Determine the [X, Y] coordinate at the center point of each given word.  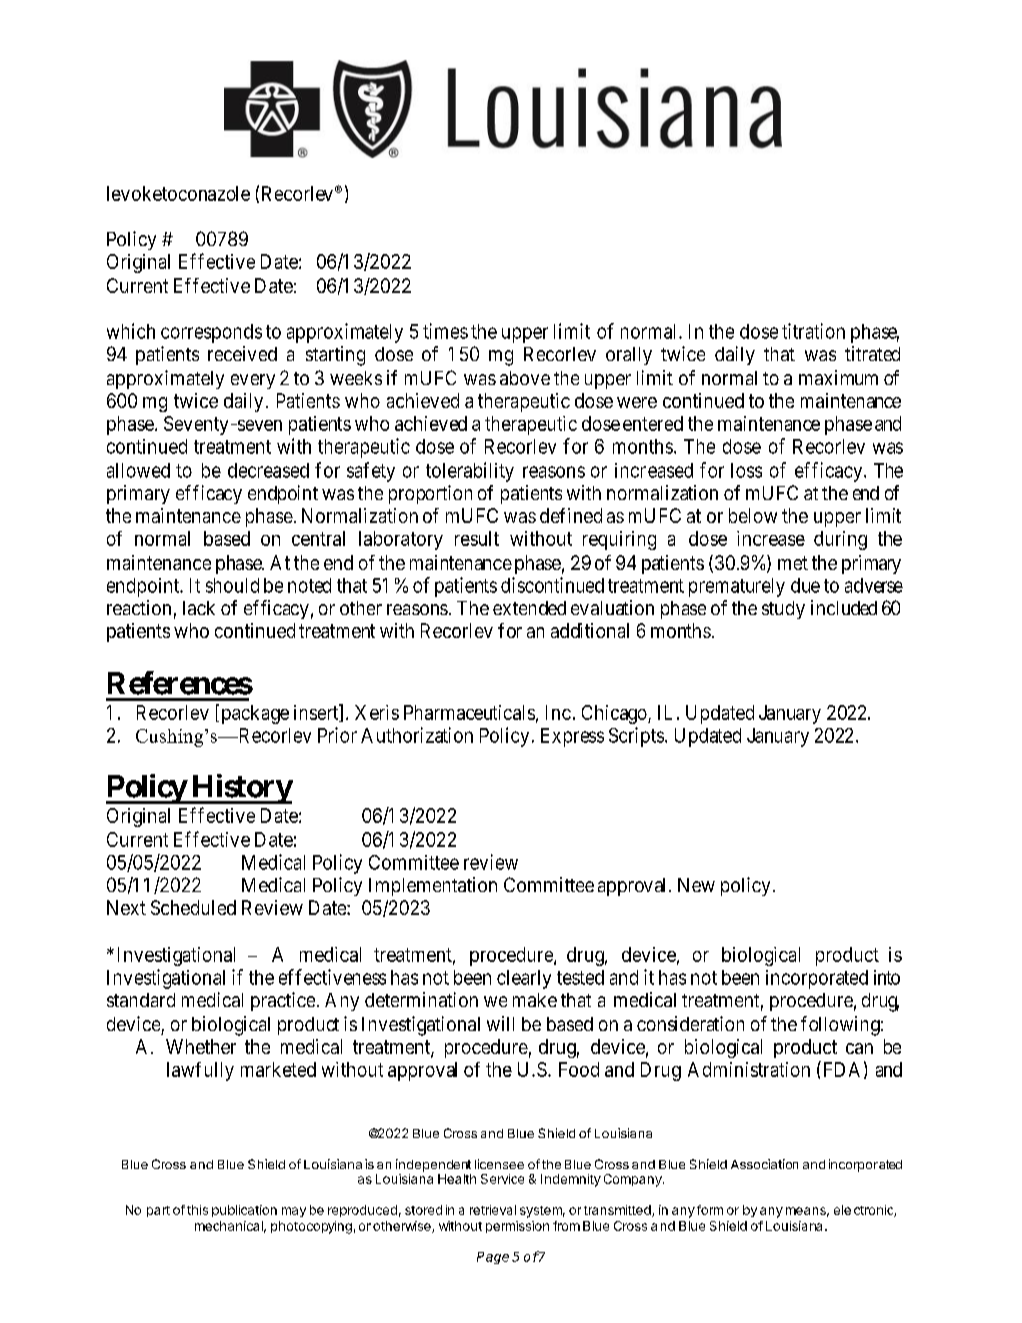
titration [813, 331]
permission [517, 1227]
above [525, 378]
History [241, 789]
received [242, 353]
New [696, 885]
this [197, 1210]
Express [572, 737]
